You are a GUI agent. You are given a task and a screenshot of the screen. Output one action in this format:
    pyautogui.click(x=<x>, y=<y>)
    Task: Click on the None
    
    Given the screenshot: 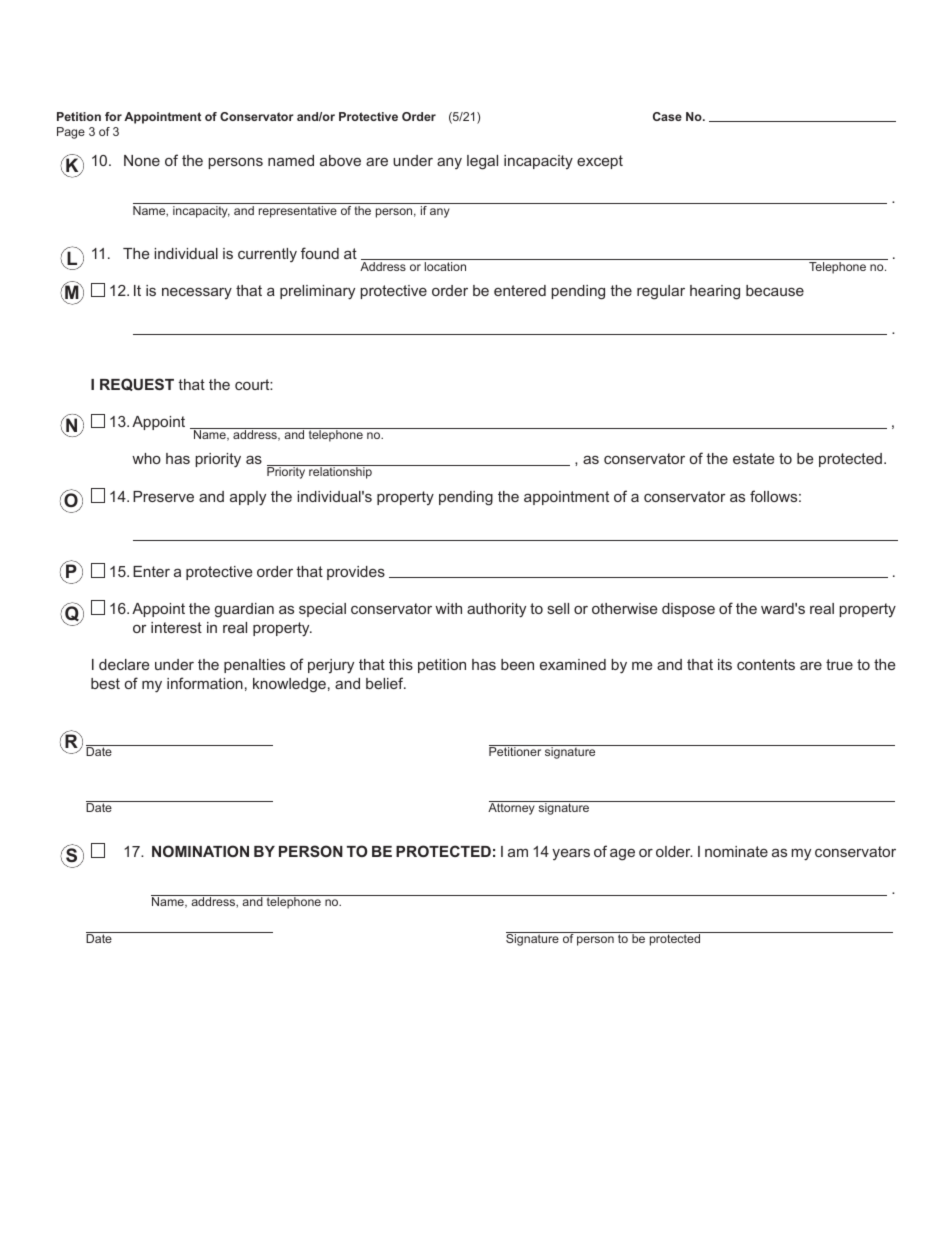 What is the action you would take?
    pyautogui.click(x=142, y=160)
